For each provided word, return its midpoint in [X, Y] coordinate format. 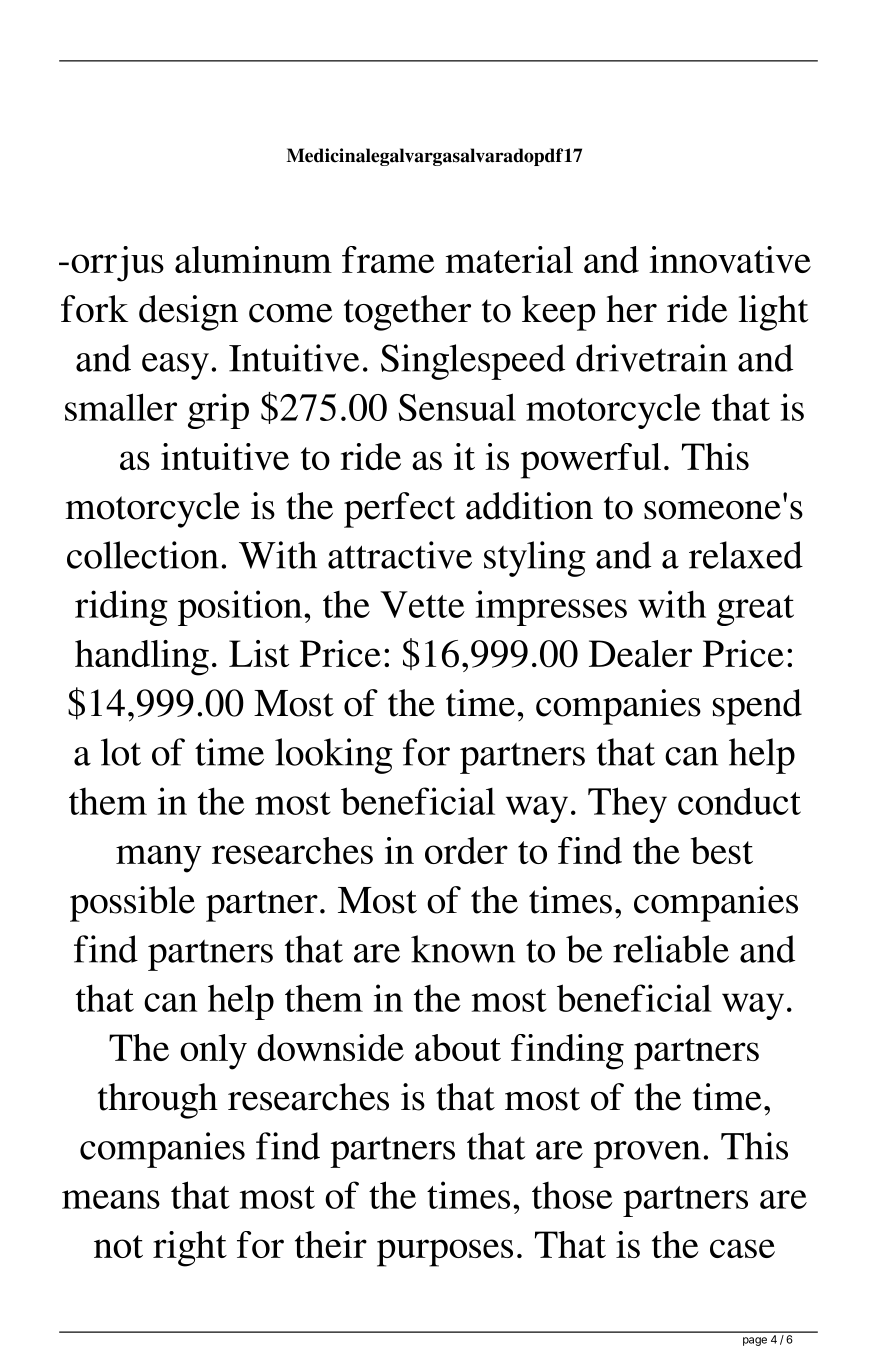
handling [142, 658]
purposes [445, 1253]
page [755, 1341]
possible [132, 904]
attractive [400, 555]
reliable [671, 949]
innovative [730, 259]
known [463, 949]
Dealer [640, 653]
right [190, 1249]
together [407, 313]
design [188, 313]
